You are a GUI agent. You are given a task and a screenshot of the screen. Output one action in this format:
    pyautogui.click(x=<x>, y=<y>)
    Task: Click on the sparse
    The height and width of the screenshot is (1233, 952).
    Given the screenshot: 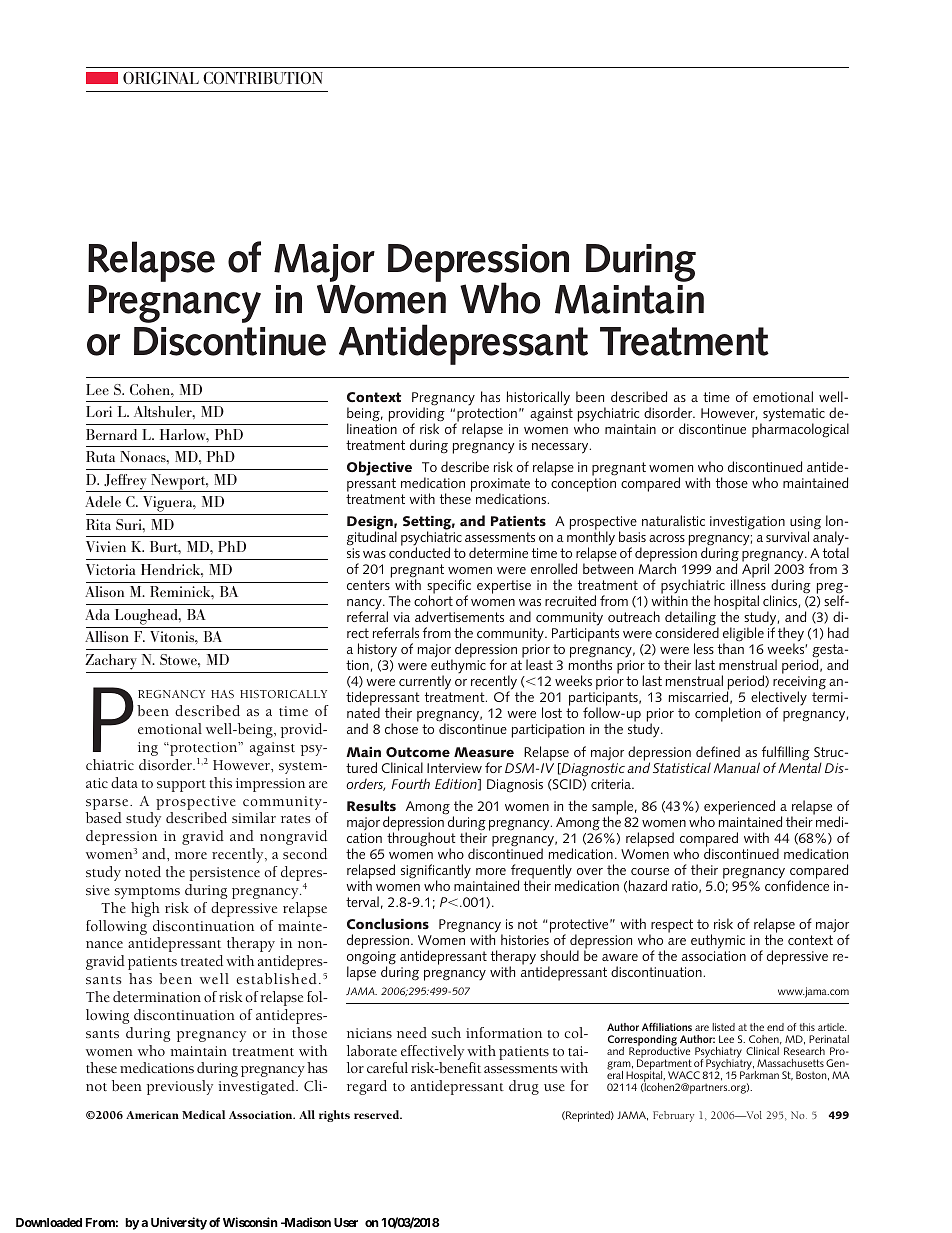 What is the action you would take?
    pyautogui.click(x=108, y=804)
